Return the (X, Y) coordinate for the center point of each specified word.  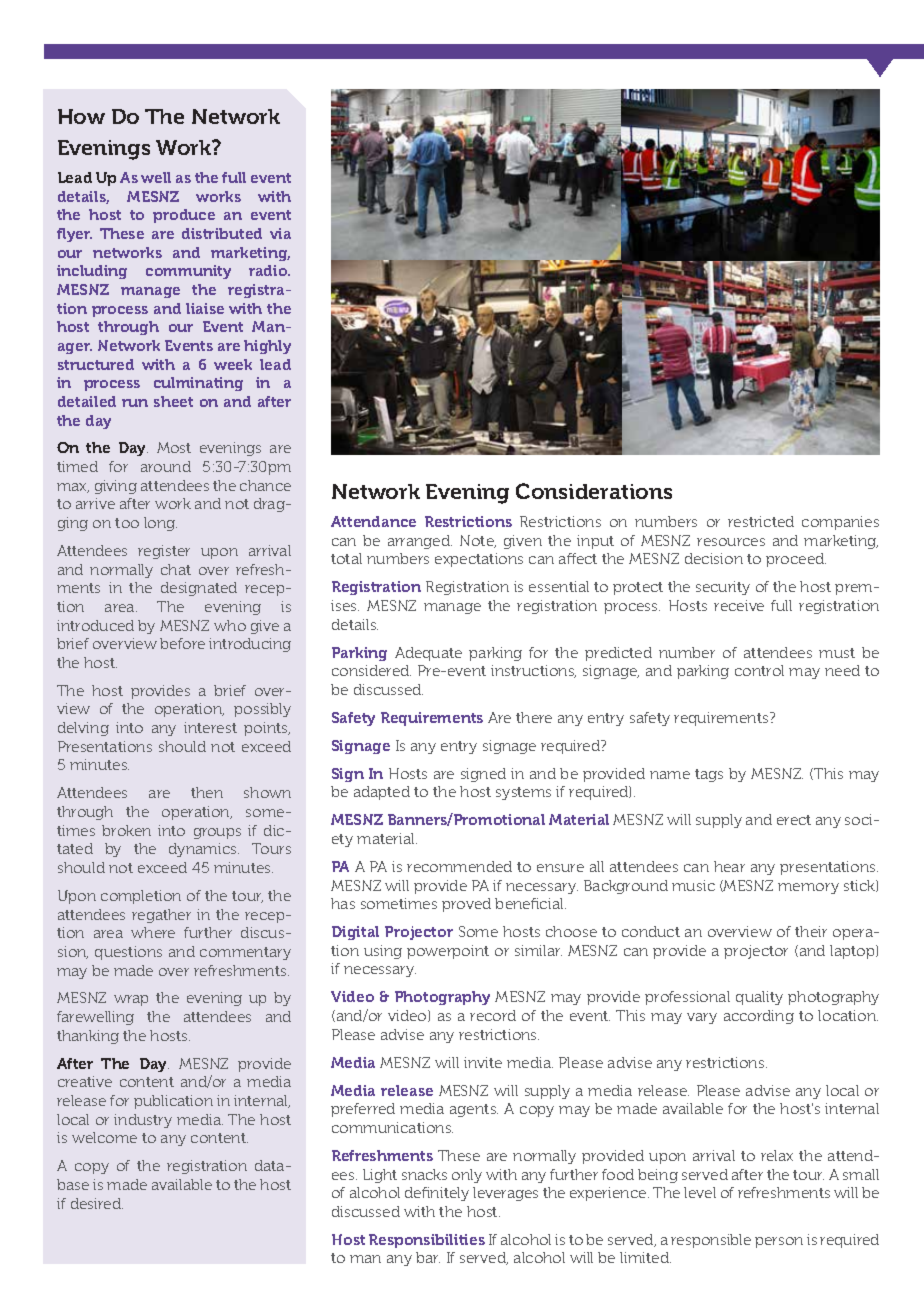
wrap (131, 1000)
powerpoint (448, 952)
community (188, 272)
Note (478, 541)
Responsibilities (427, 1241)
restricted (761, 521)
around (166, 466)
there (534, 717)
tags (709, 775)
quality (759, 998)
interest (210, 727)
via (280, 233)
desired (97, 1203)
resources (731, 542)
